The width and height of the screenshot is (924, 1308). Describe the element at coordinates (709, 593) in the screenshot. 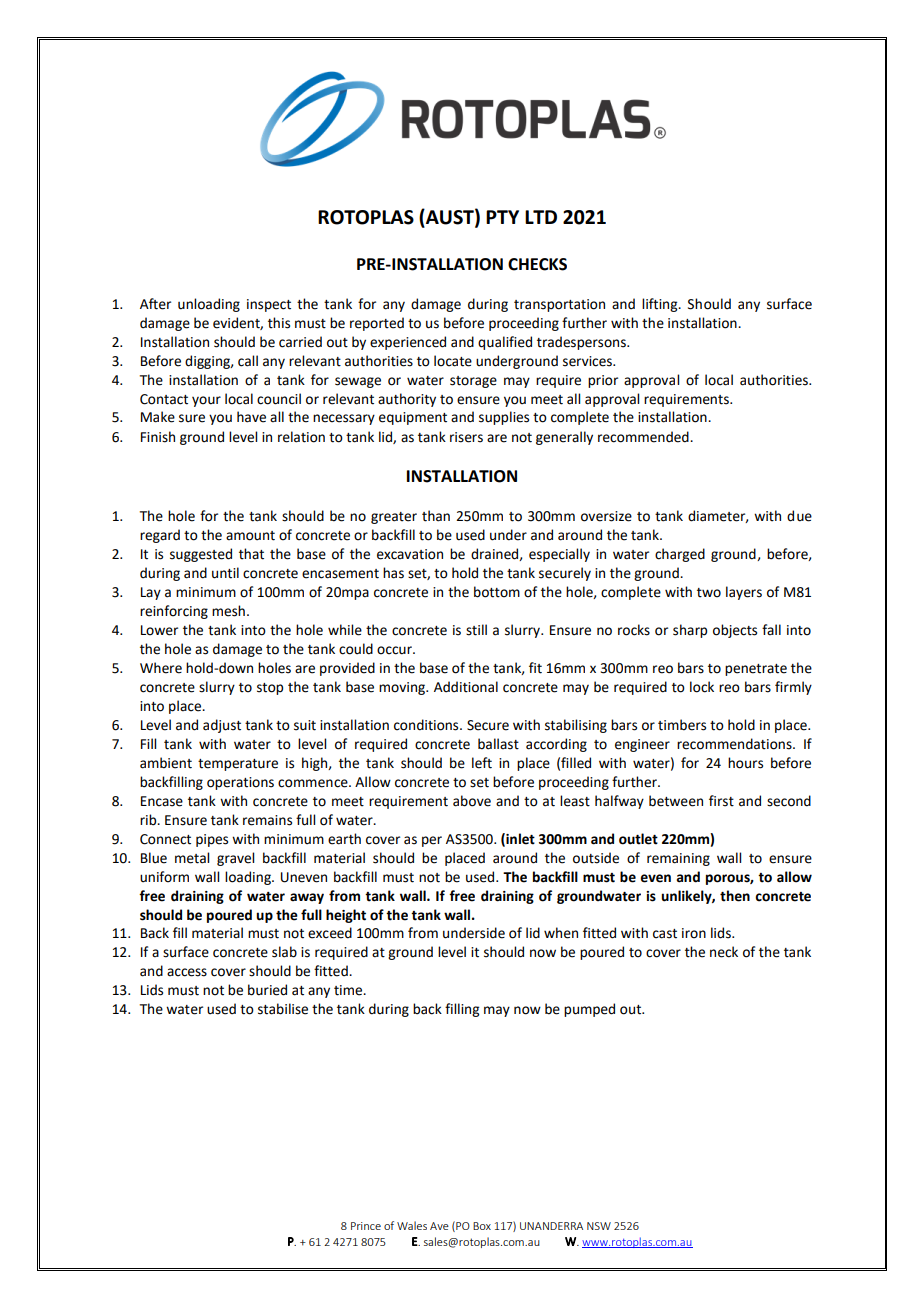

I see `two` at that location.
